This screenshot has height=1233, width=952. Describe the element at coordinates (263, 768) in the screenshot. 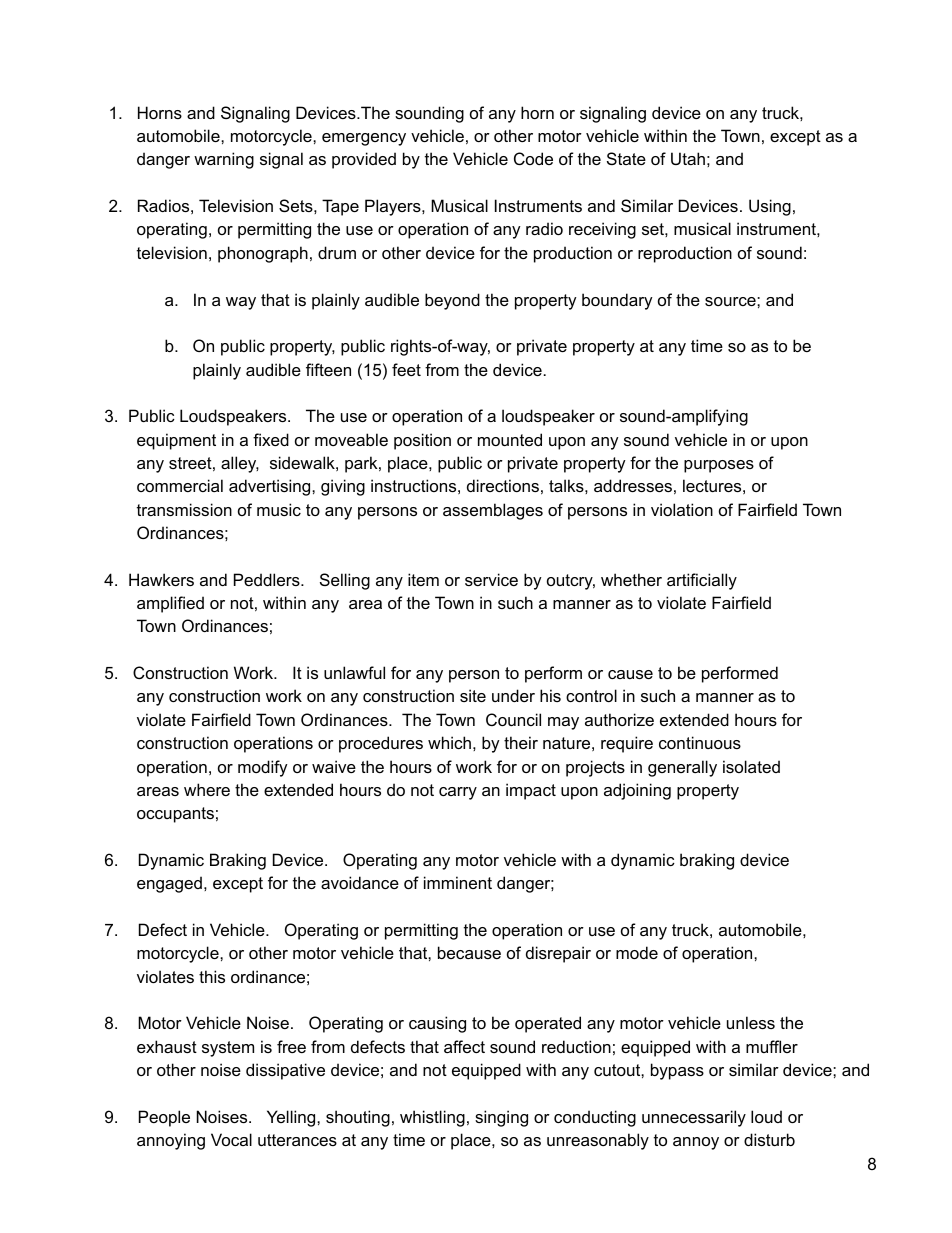

I see `modify` at that location.
